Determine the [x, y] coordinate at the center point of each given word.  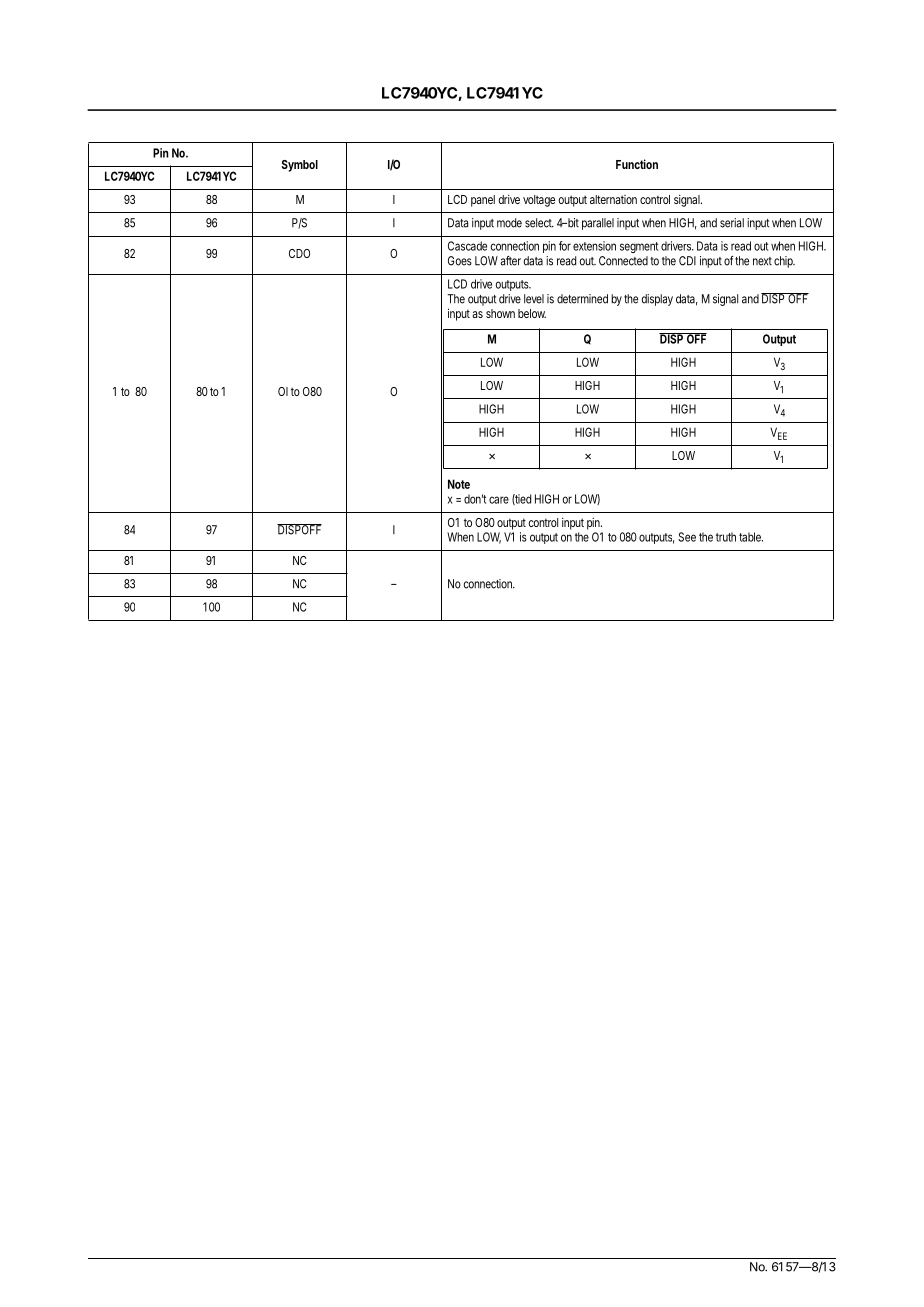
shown [500, 313]
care [499, 500]
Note [459, 484]
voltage [539, 201]
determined [582, 299]
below [532, 313]
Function [637, 164]
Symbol [299, 166]
